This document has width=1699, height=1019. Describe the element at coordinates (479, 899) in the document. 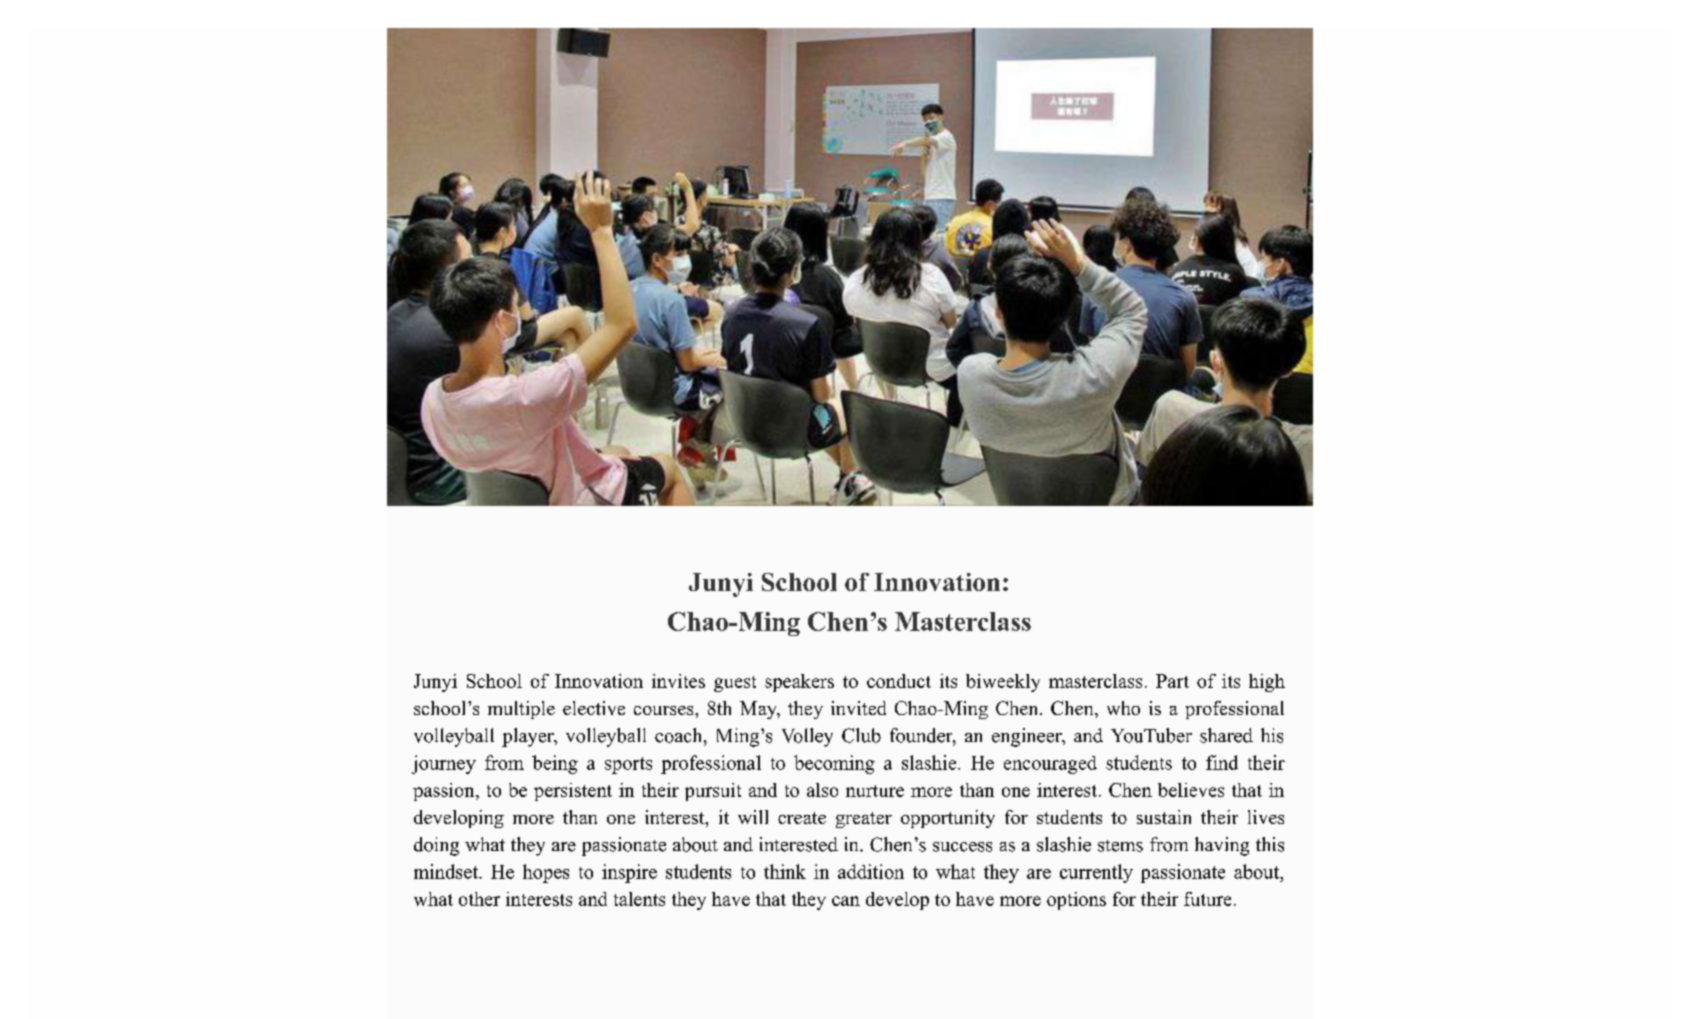

I see `other` at that location.
